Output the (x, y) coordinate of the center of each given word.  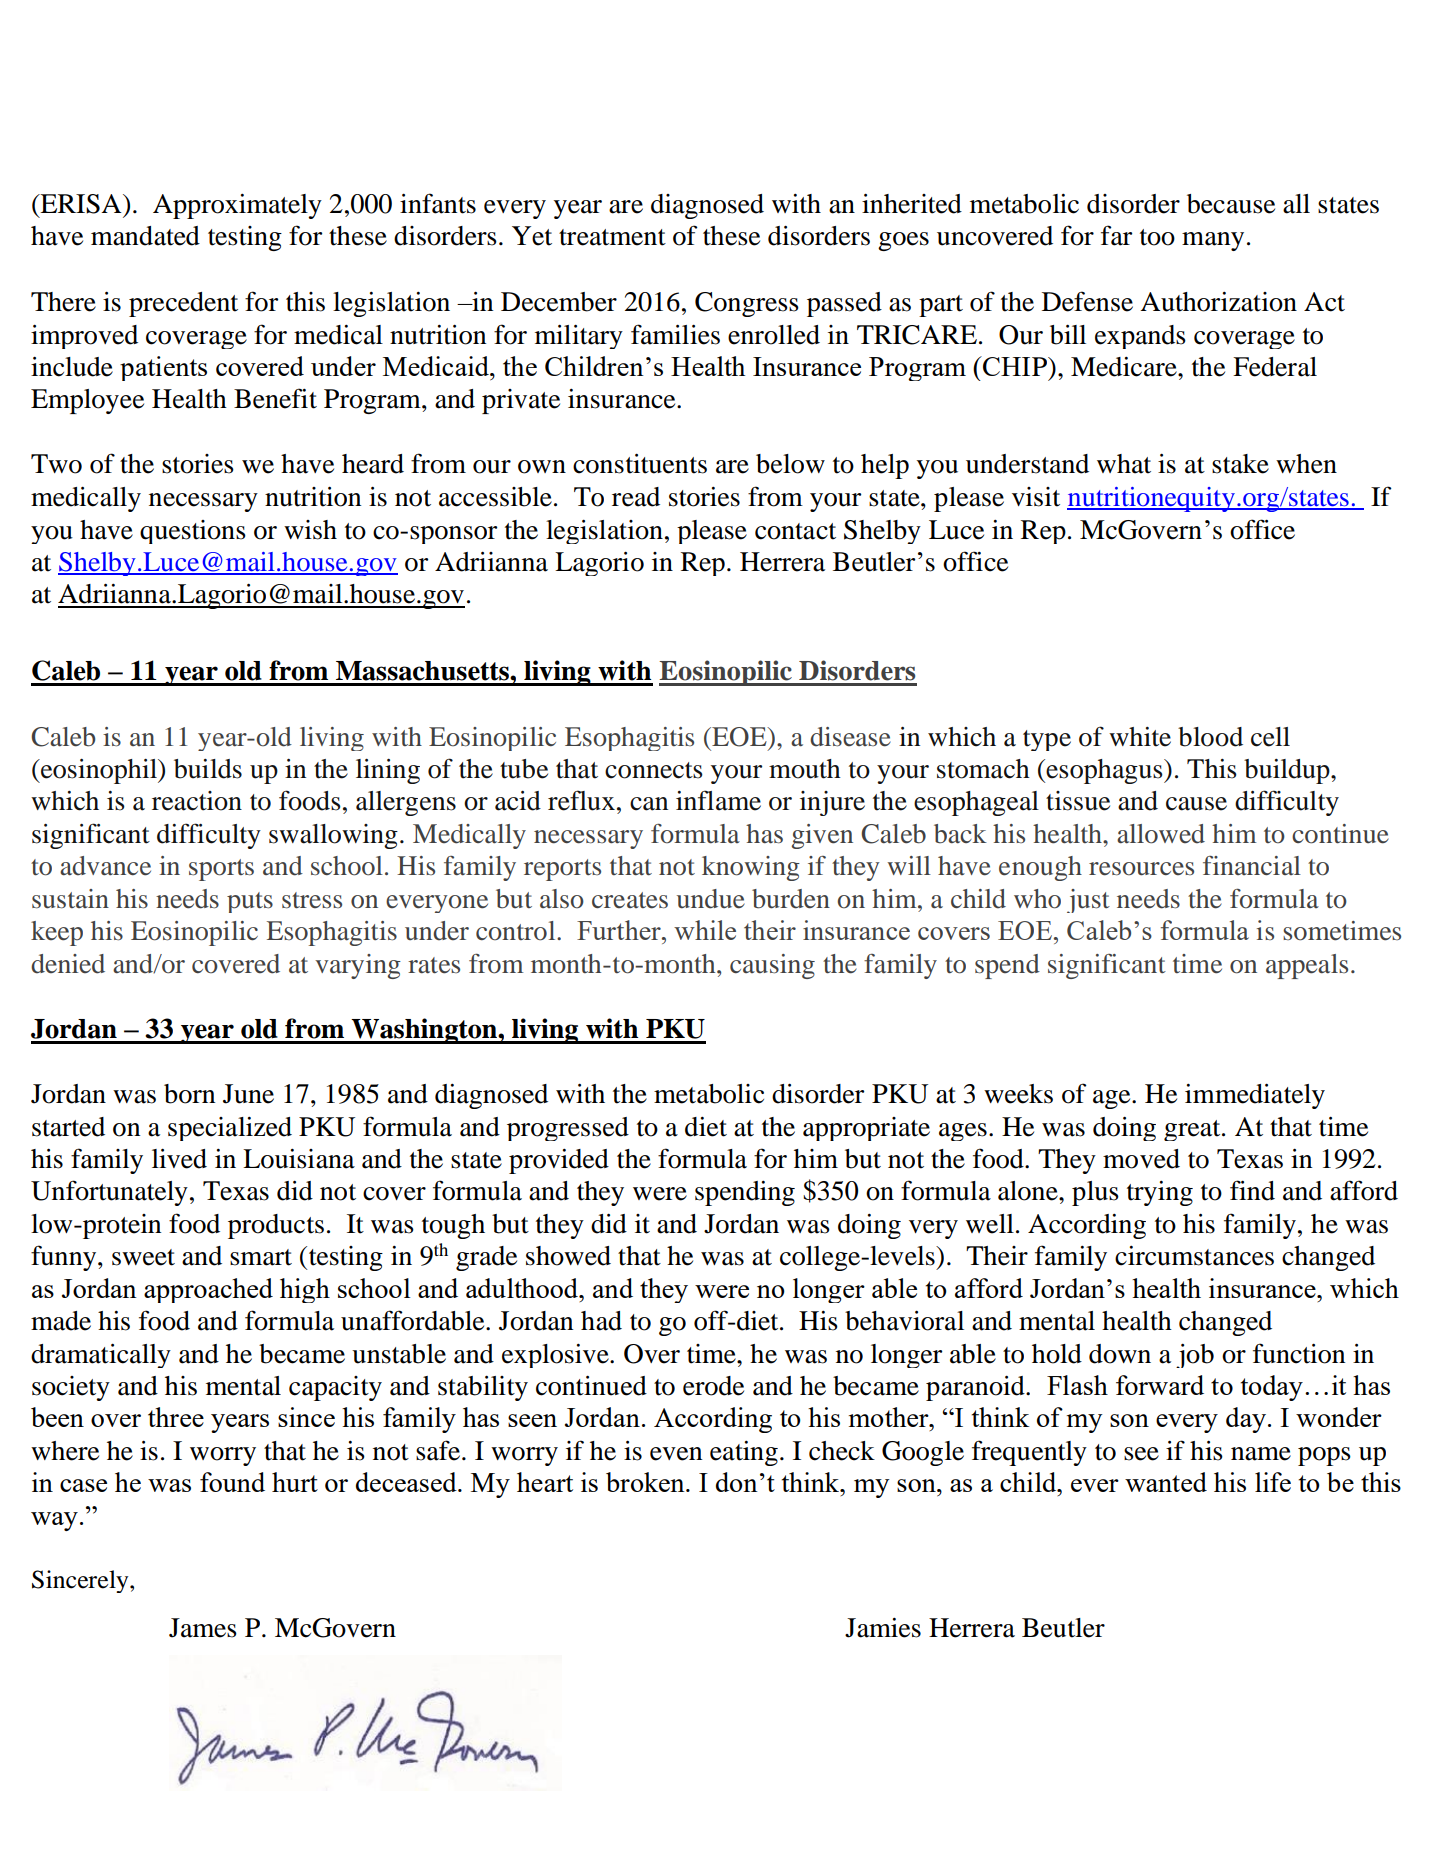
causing (772, 966)
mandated (145, 236)
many (1213, 241)
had (601, 1321)
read (636, 497)
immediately (1255, 1096)
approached (208, 1290)
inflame (718, 800)
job (1195, 1356)
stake (1240, 464)
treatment (612, 237)
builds (208, 769)
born (189, 1094)
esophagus (1105, 771)
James (203, 1628)
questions (193, 532)
